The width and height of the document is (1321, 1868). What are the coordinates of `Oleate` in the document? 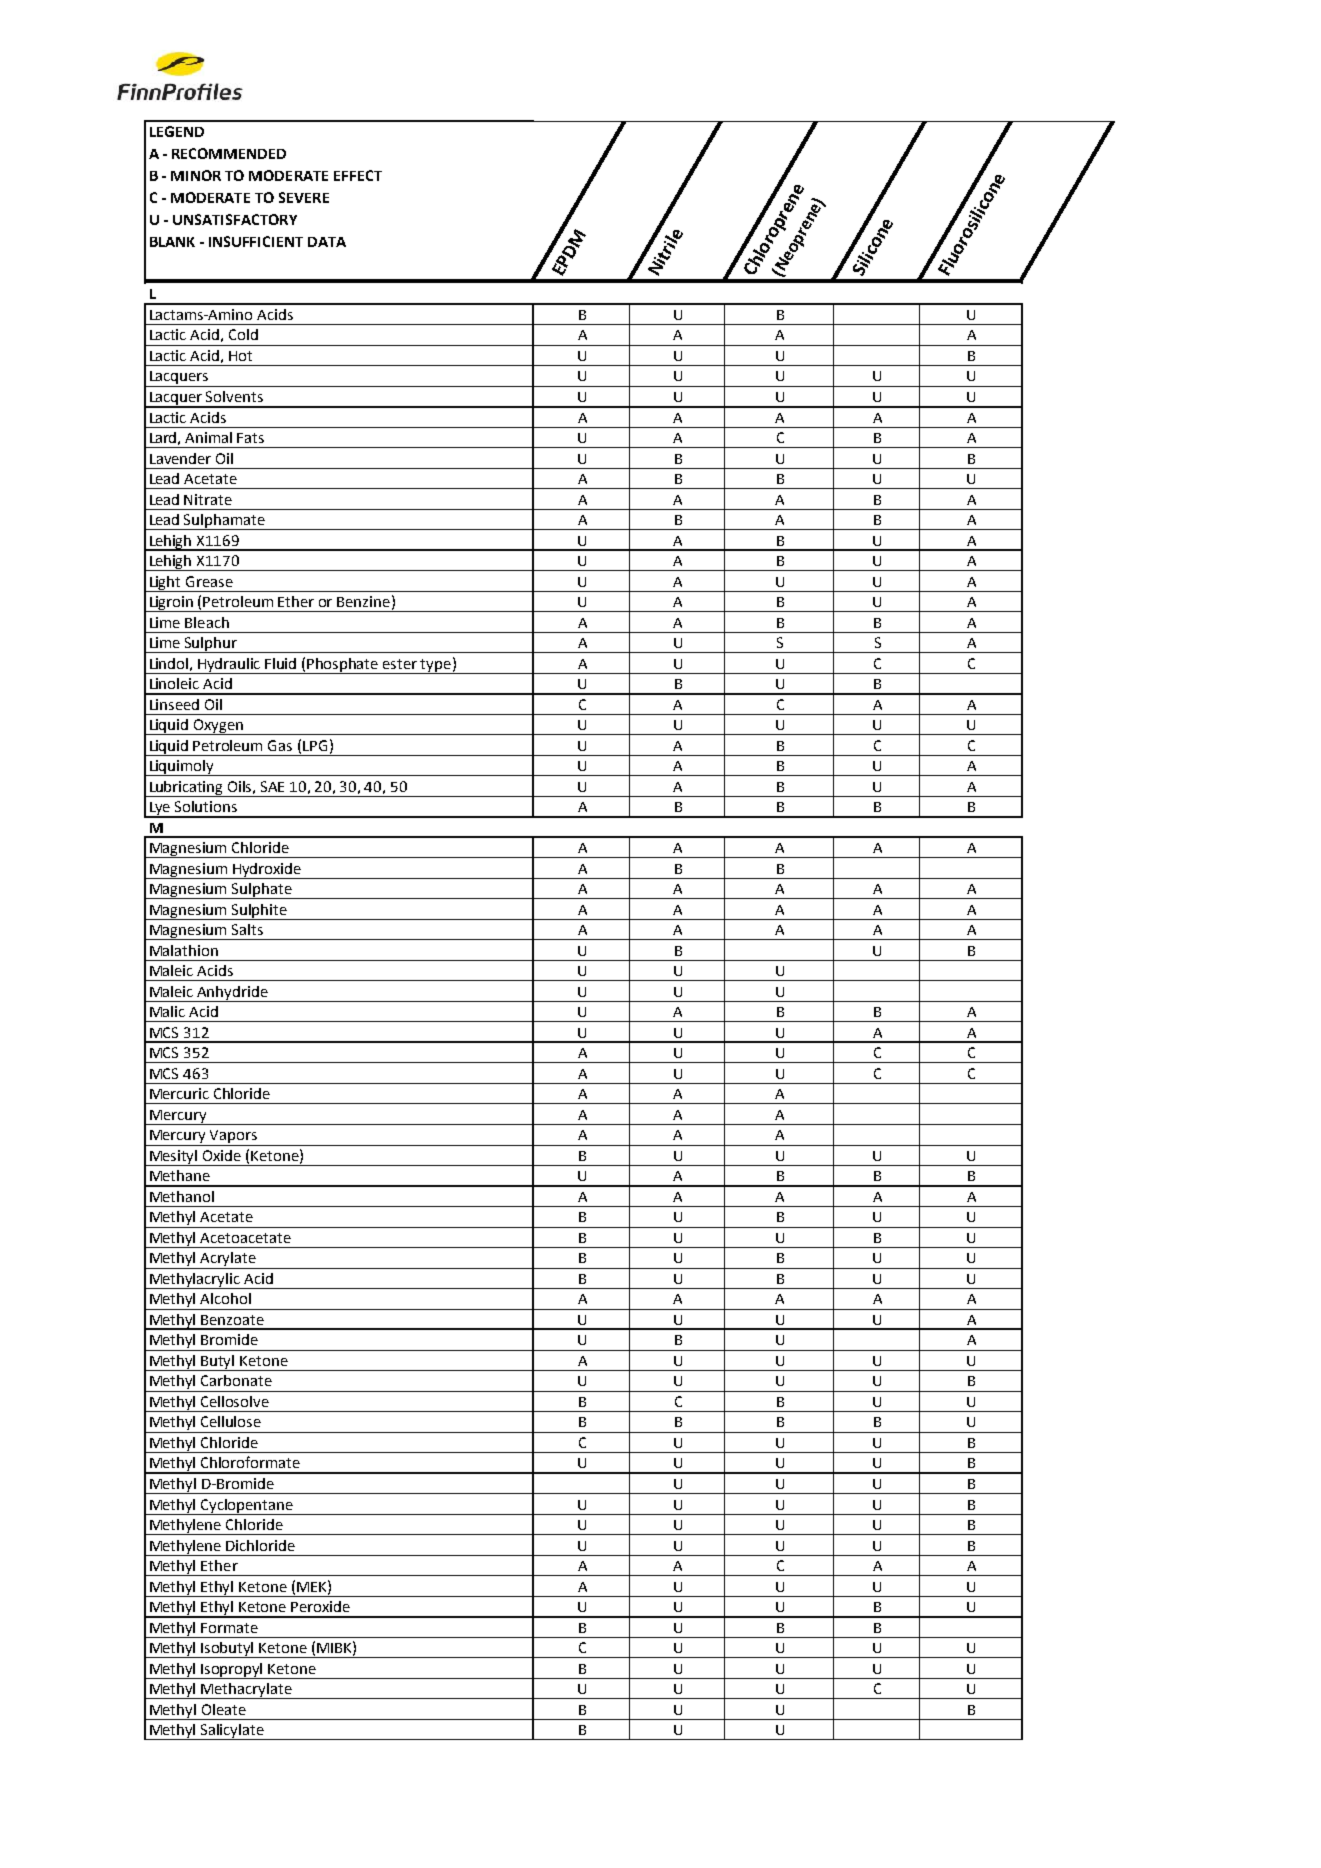 It's located at (224, 1709).
